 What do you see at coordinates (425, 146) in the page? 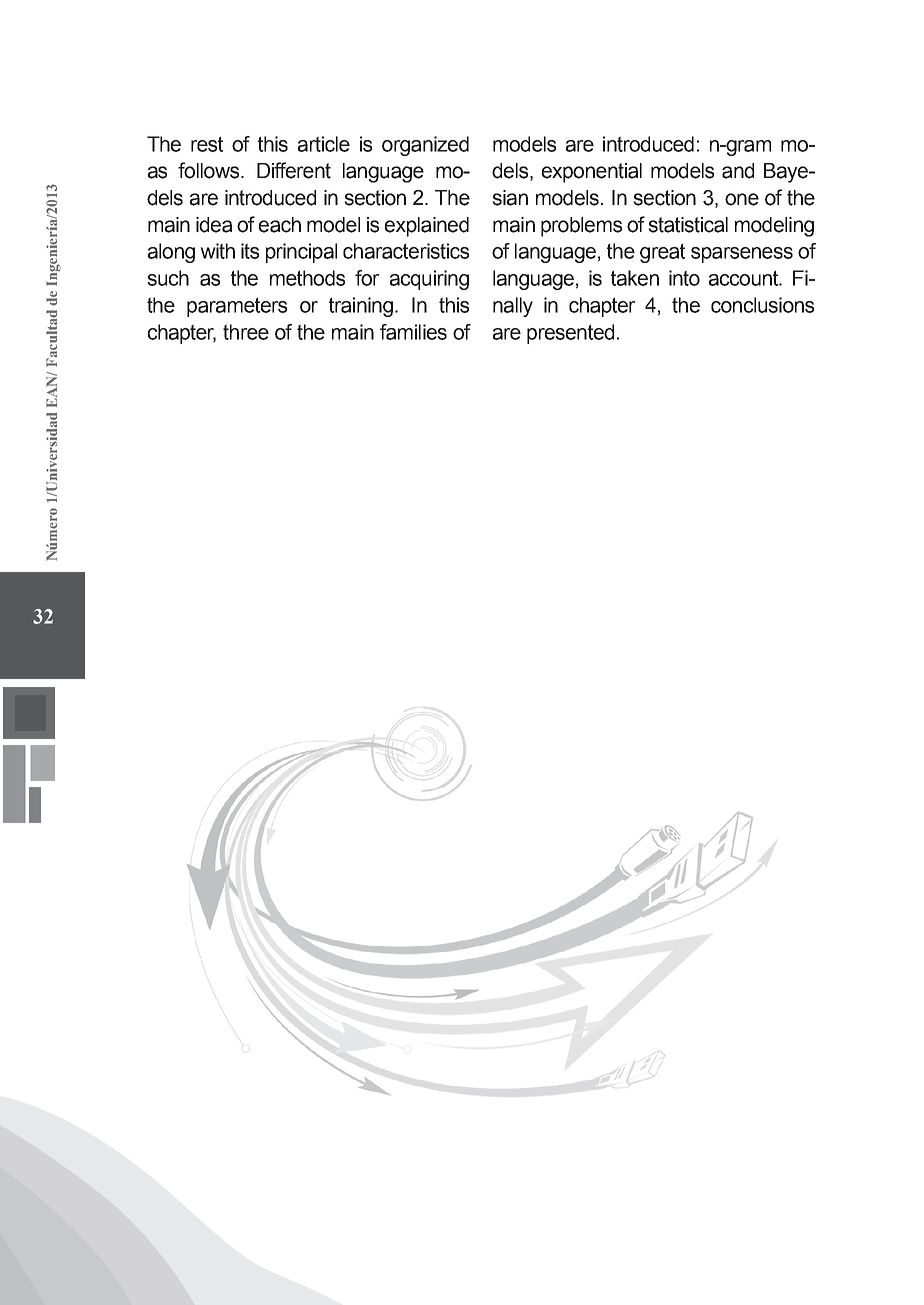
I see `organized` at bounding box center [425, 146].
